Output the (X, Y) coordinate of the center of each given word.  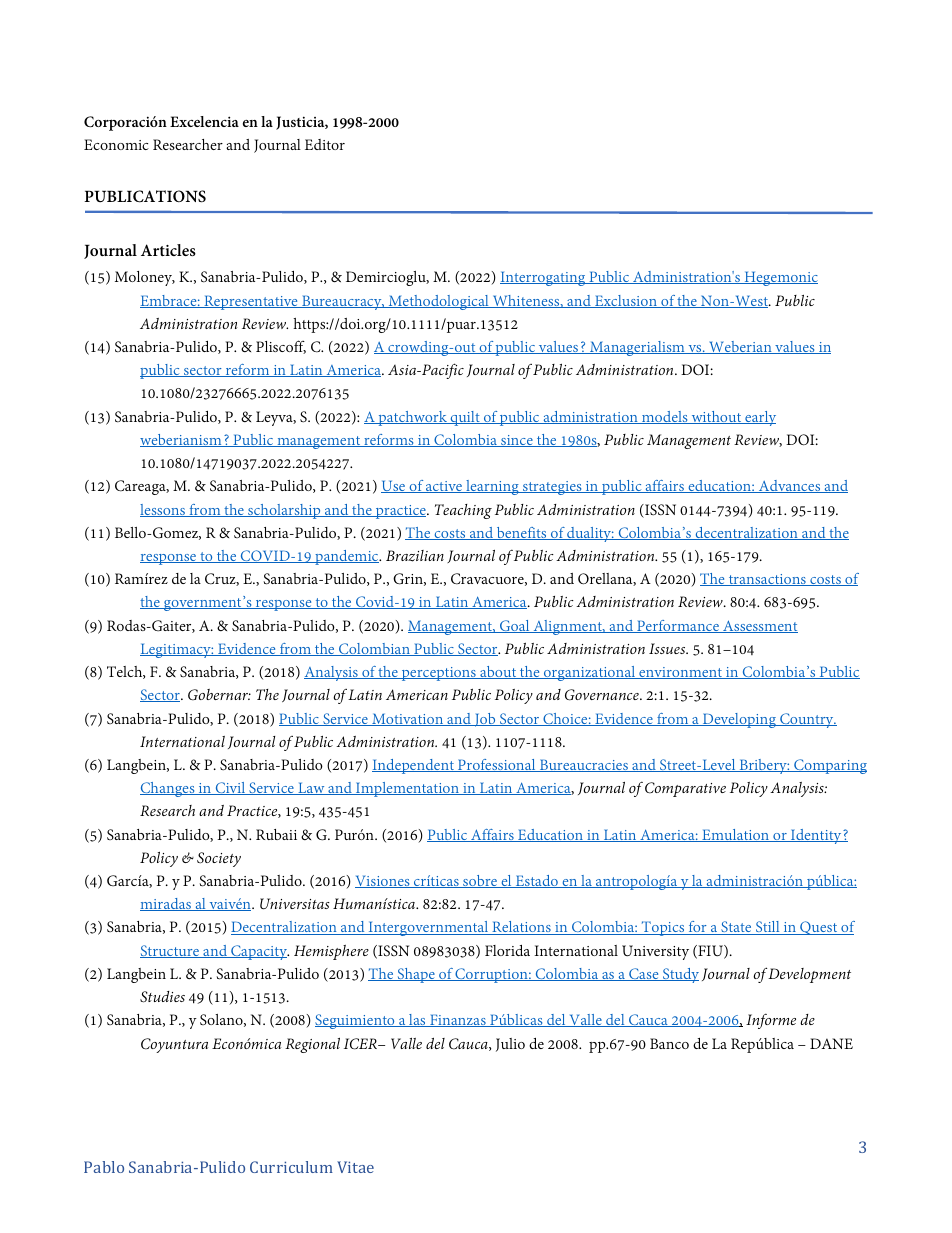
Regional (312, 1045)
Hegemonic (780, 278)
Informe (771, 1021)
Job (485, 720)
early (759, 418)
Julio (510, 1045)
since (517, 441)
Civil (230, 788)
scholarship (284, 511)
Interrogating (544, 278)
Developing (739, 720)
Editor (325, 144)
